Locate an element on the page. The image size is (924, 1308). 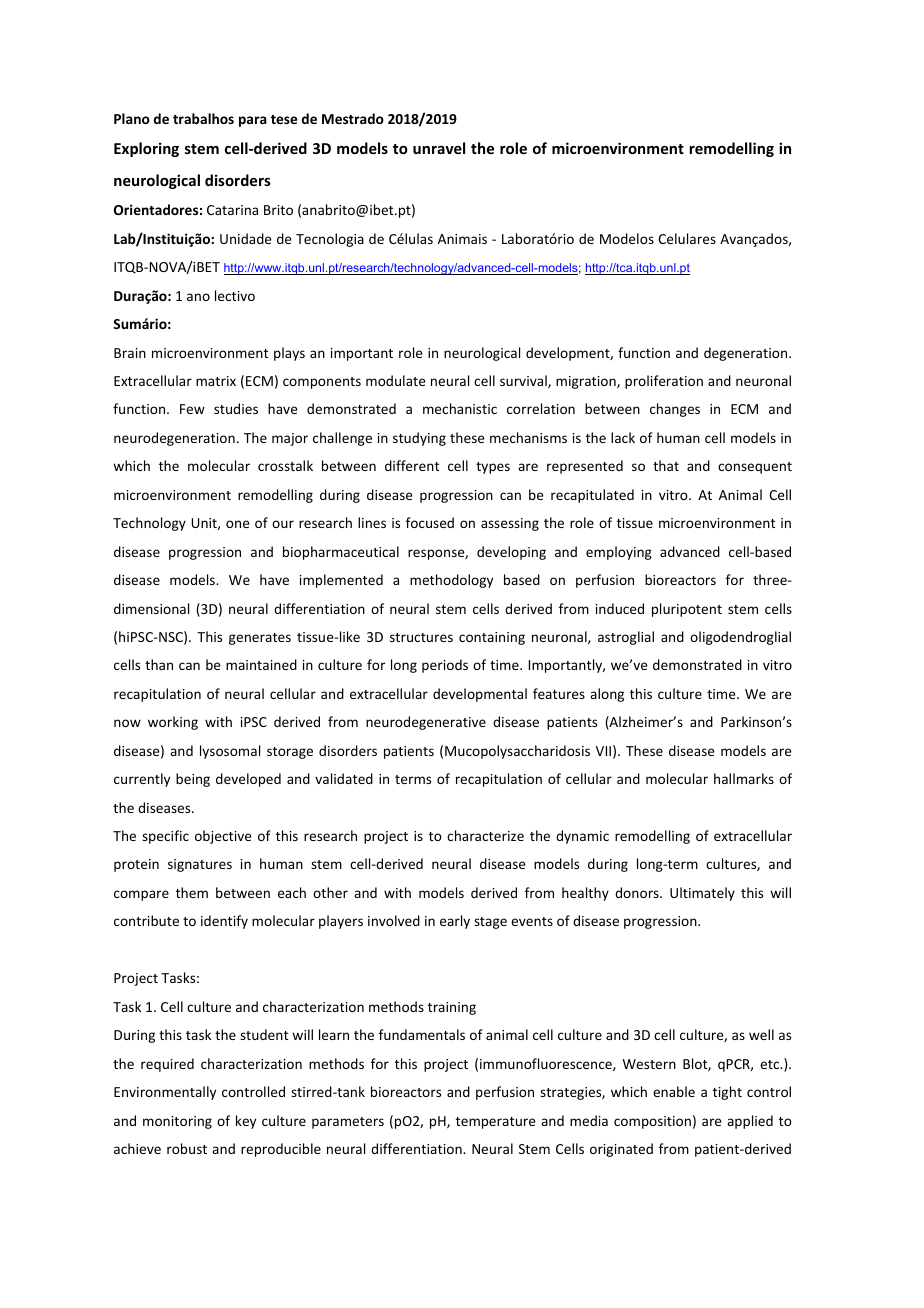
Few is located at coordinates (192, 409).
